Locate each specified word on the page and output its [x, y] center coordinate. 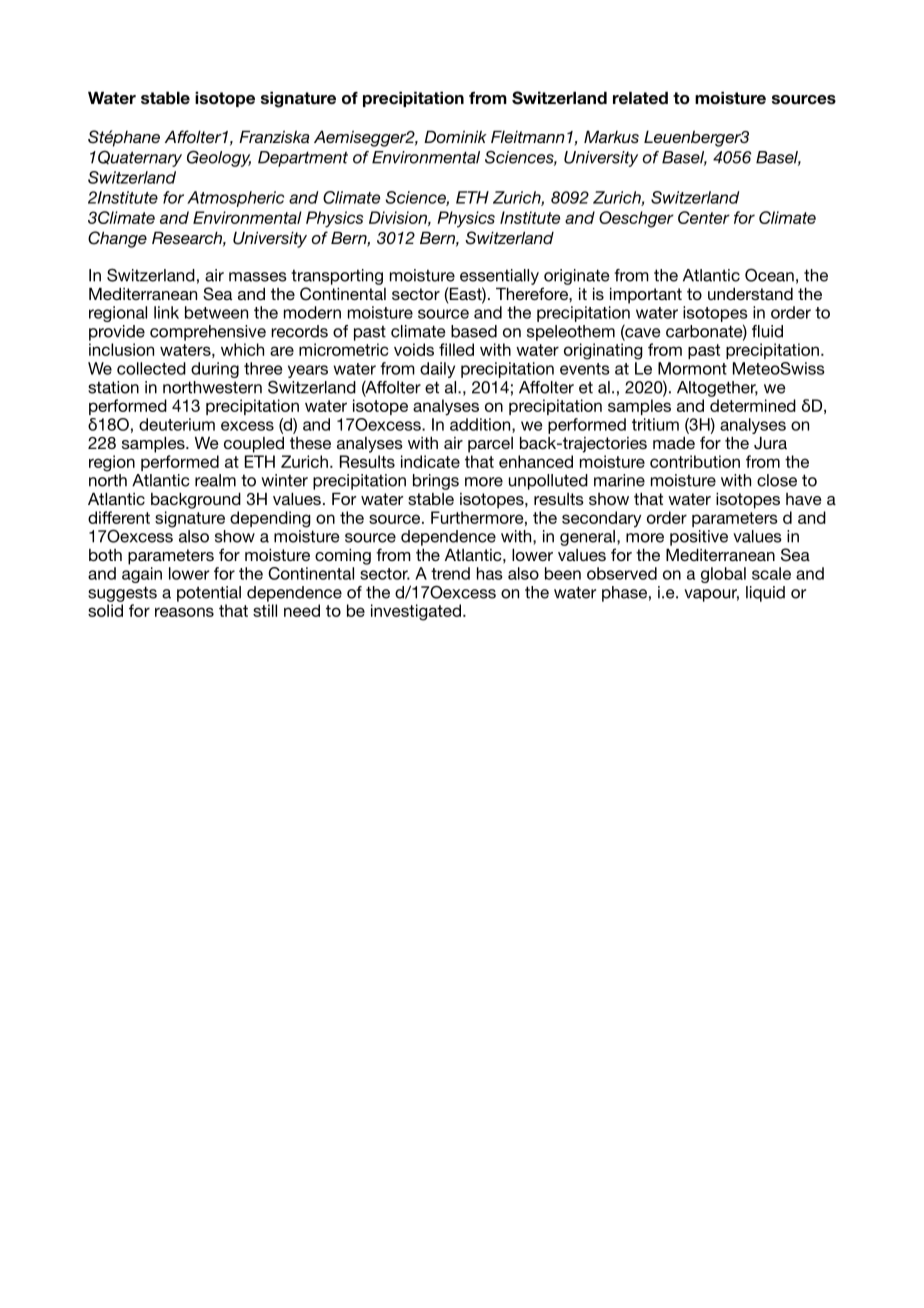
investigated [416, 612]
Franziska [274, 136]
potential [209, 594]
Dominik [455, 136]
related [640, 98]
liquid [765, 594]
